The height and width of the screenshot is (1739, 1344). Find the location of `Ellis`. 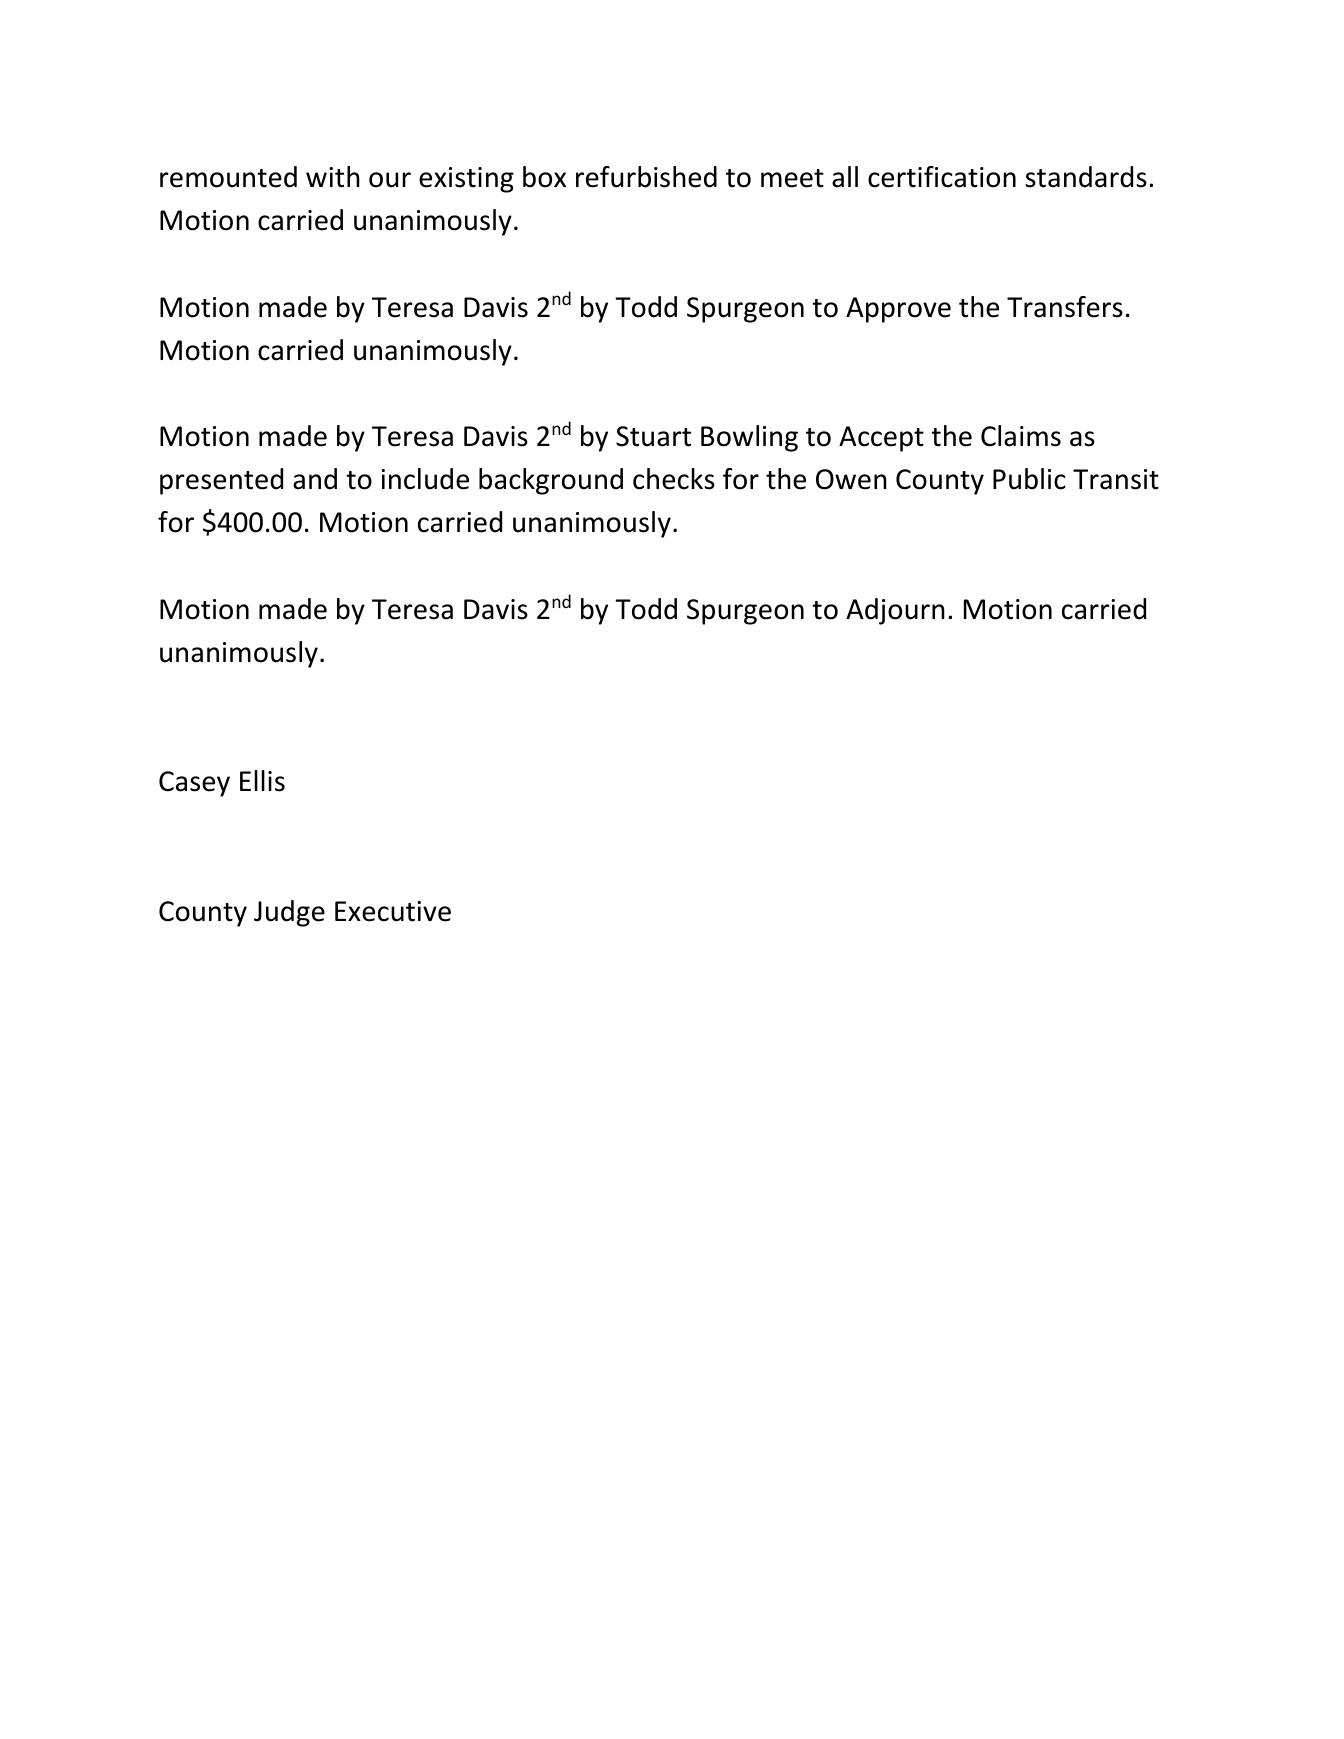

Ellis is located at coordinates (262, 781).
